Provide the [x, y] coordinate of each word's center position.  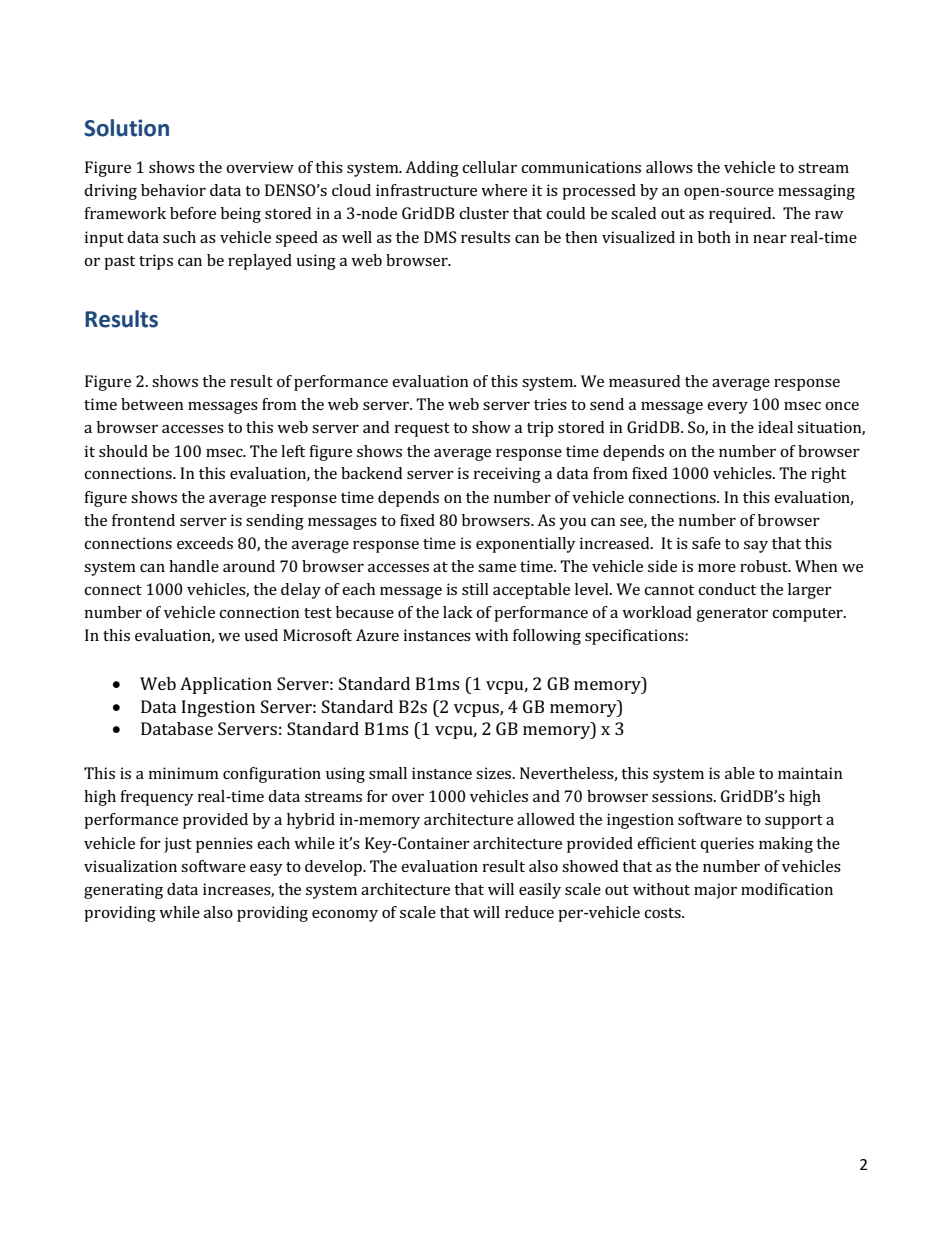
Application [226, 685]
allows [669, 167]
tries [550, 404]
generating [123, 891]
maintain [810, 773]
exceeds [205, 543]
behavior [173, 190]
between [152, 404]
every [727, 408]
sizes [495, 773]
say [756, 547]
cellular [489, 167]
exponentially [526, 545]
